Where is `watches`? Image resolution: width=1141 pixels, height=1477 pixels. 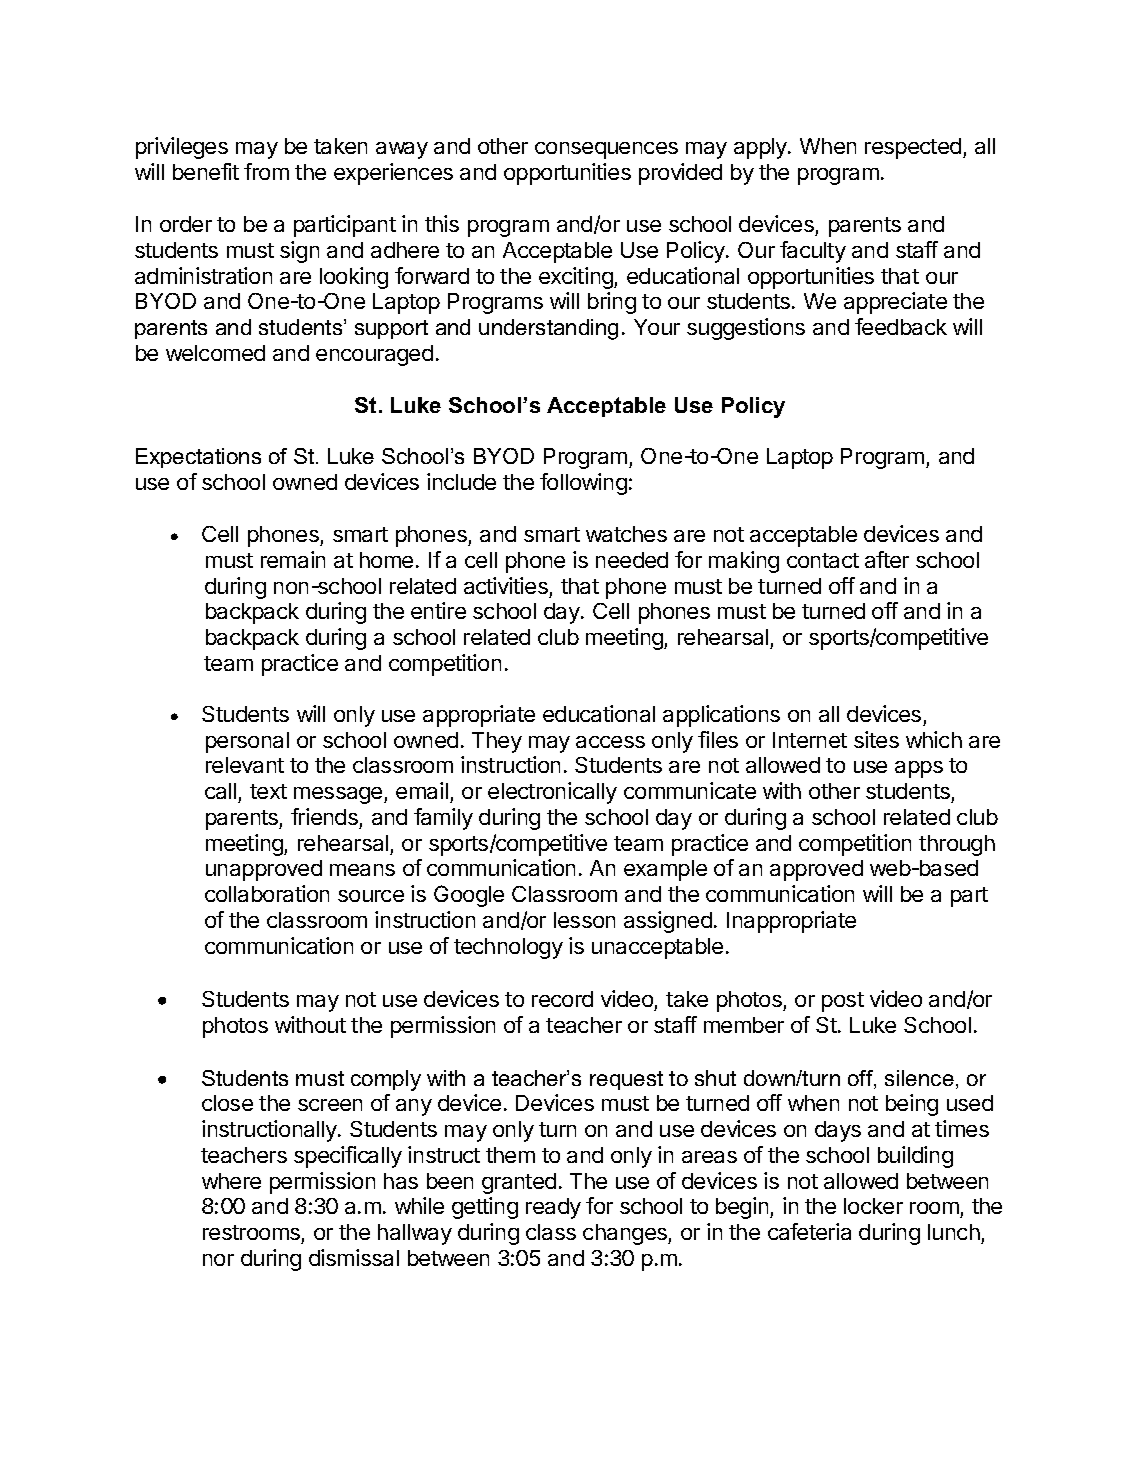 watches is located at coordinates (626, 534).
